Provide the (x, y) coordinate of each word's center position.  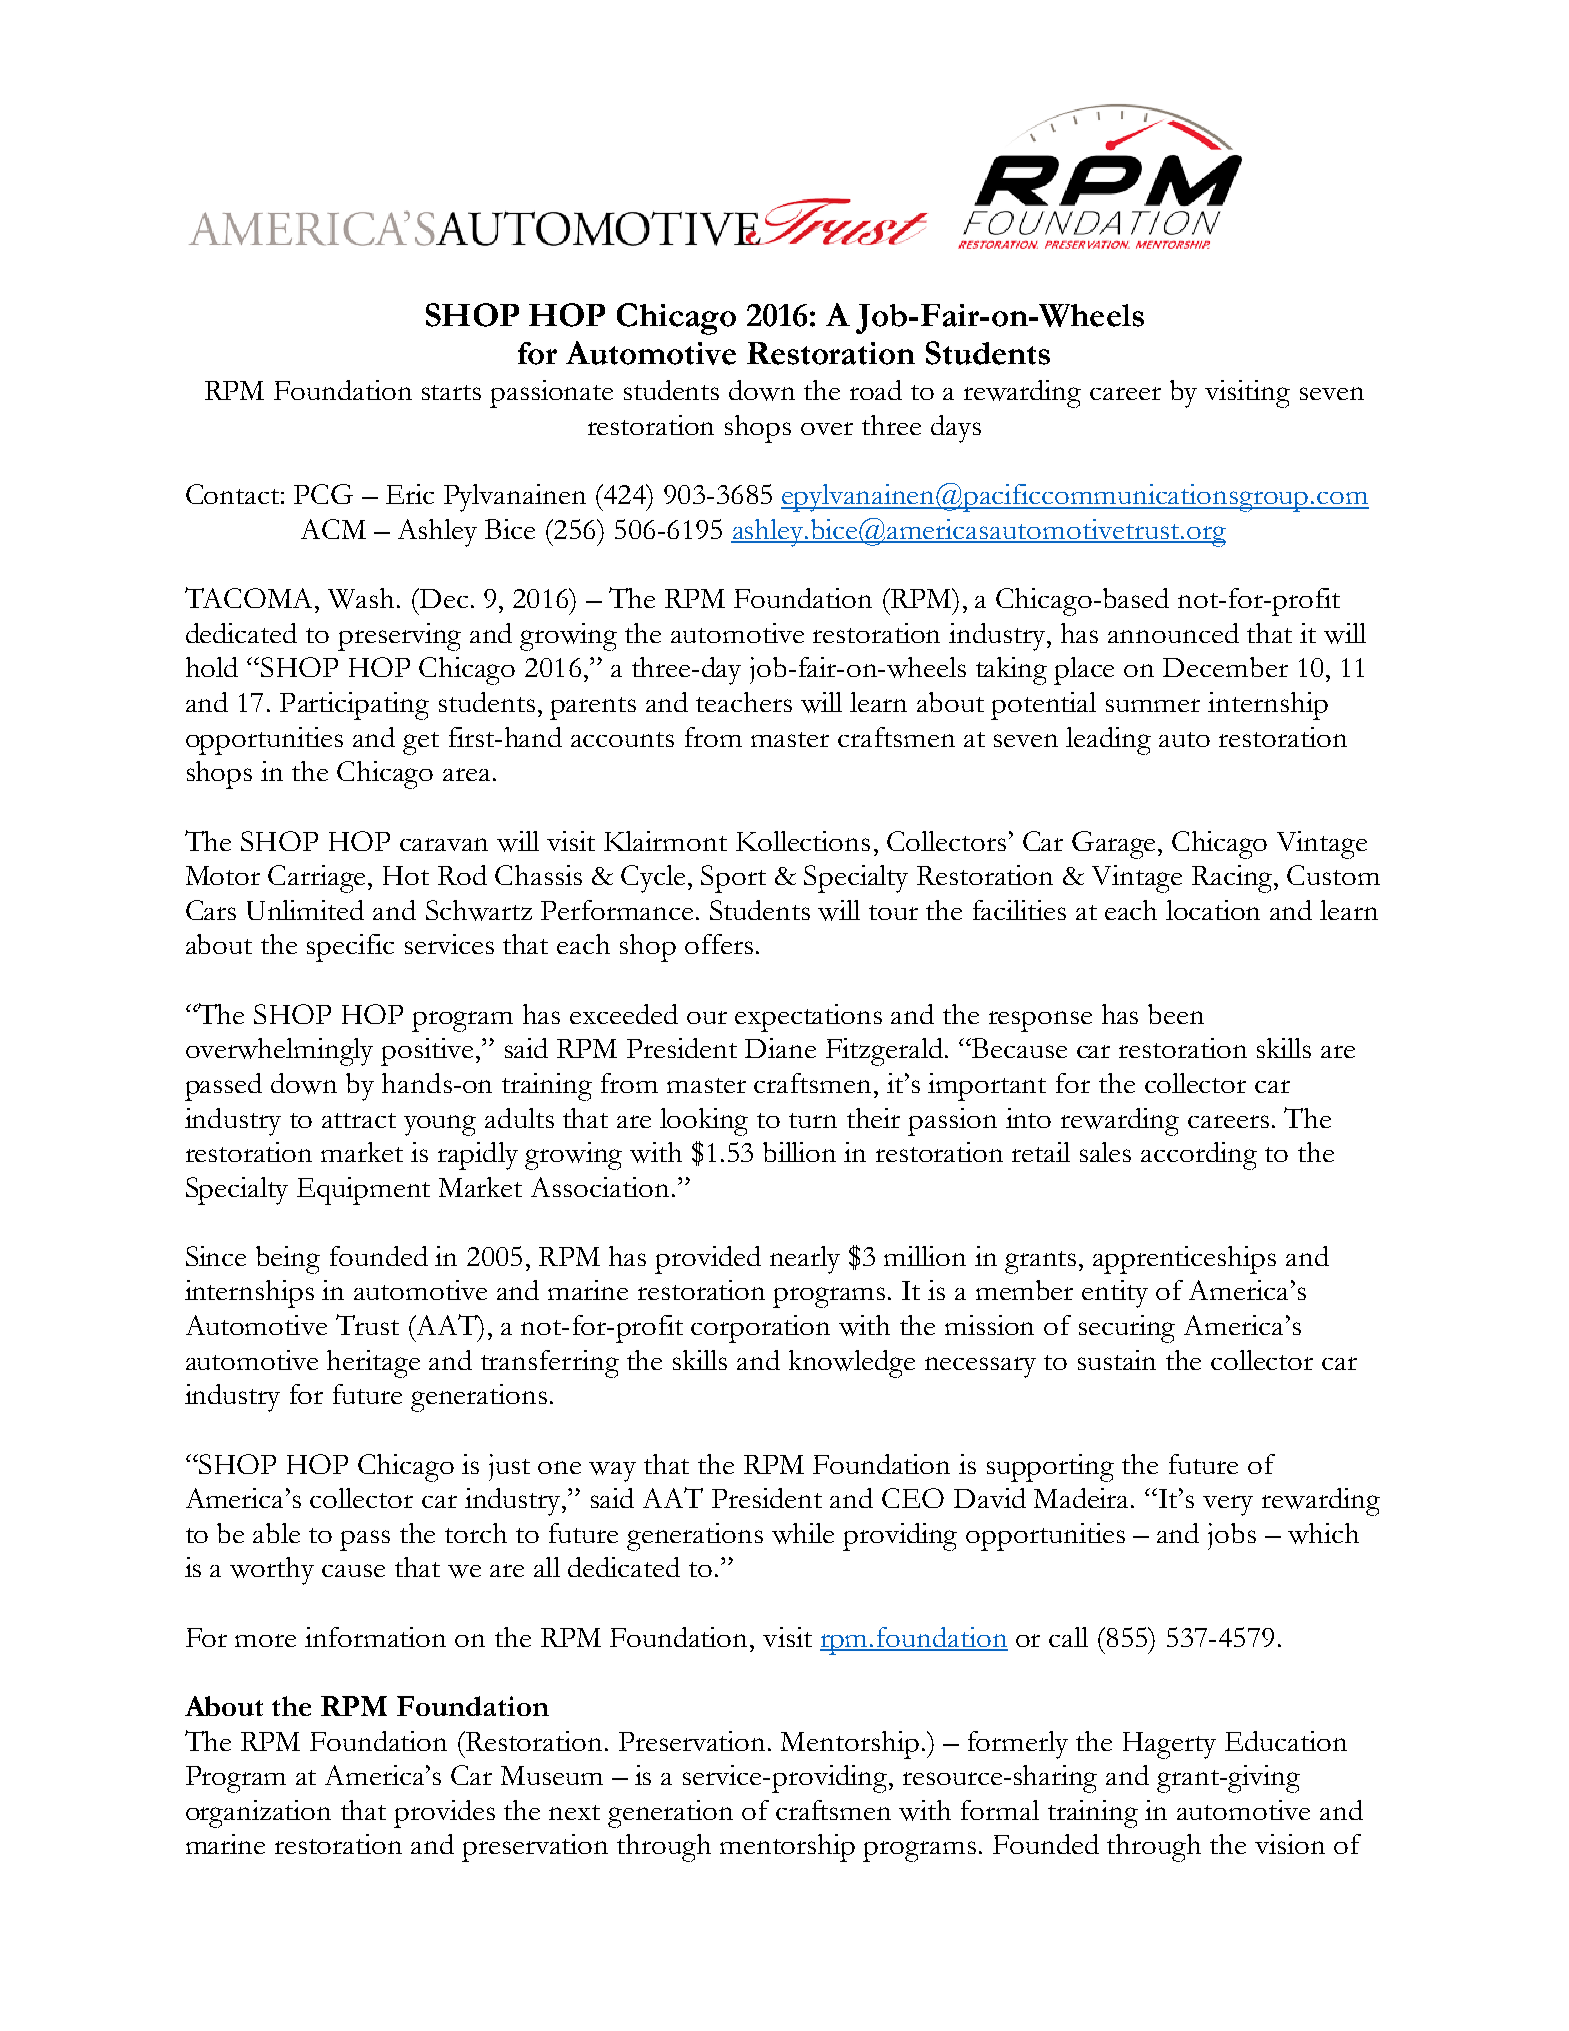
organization (258, 1814)
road (876, 390)
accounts (622, 739)
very (1228, 1505)
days (956, 429)
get (421, 743)
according (1199, 1156)
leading (1108, 741)
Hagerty (1169, 1745)
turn (813, 1120)
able (276, 1533)
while (803, 1533)
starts (451, 392)
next (574, 1812)
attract (359, 1120)
